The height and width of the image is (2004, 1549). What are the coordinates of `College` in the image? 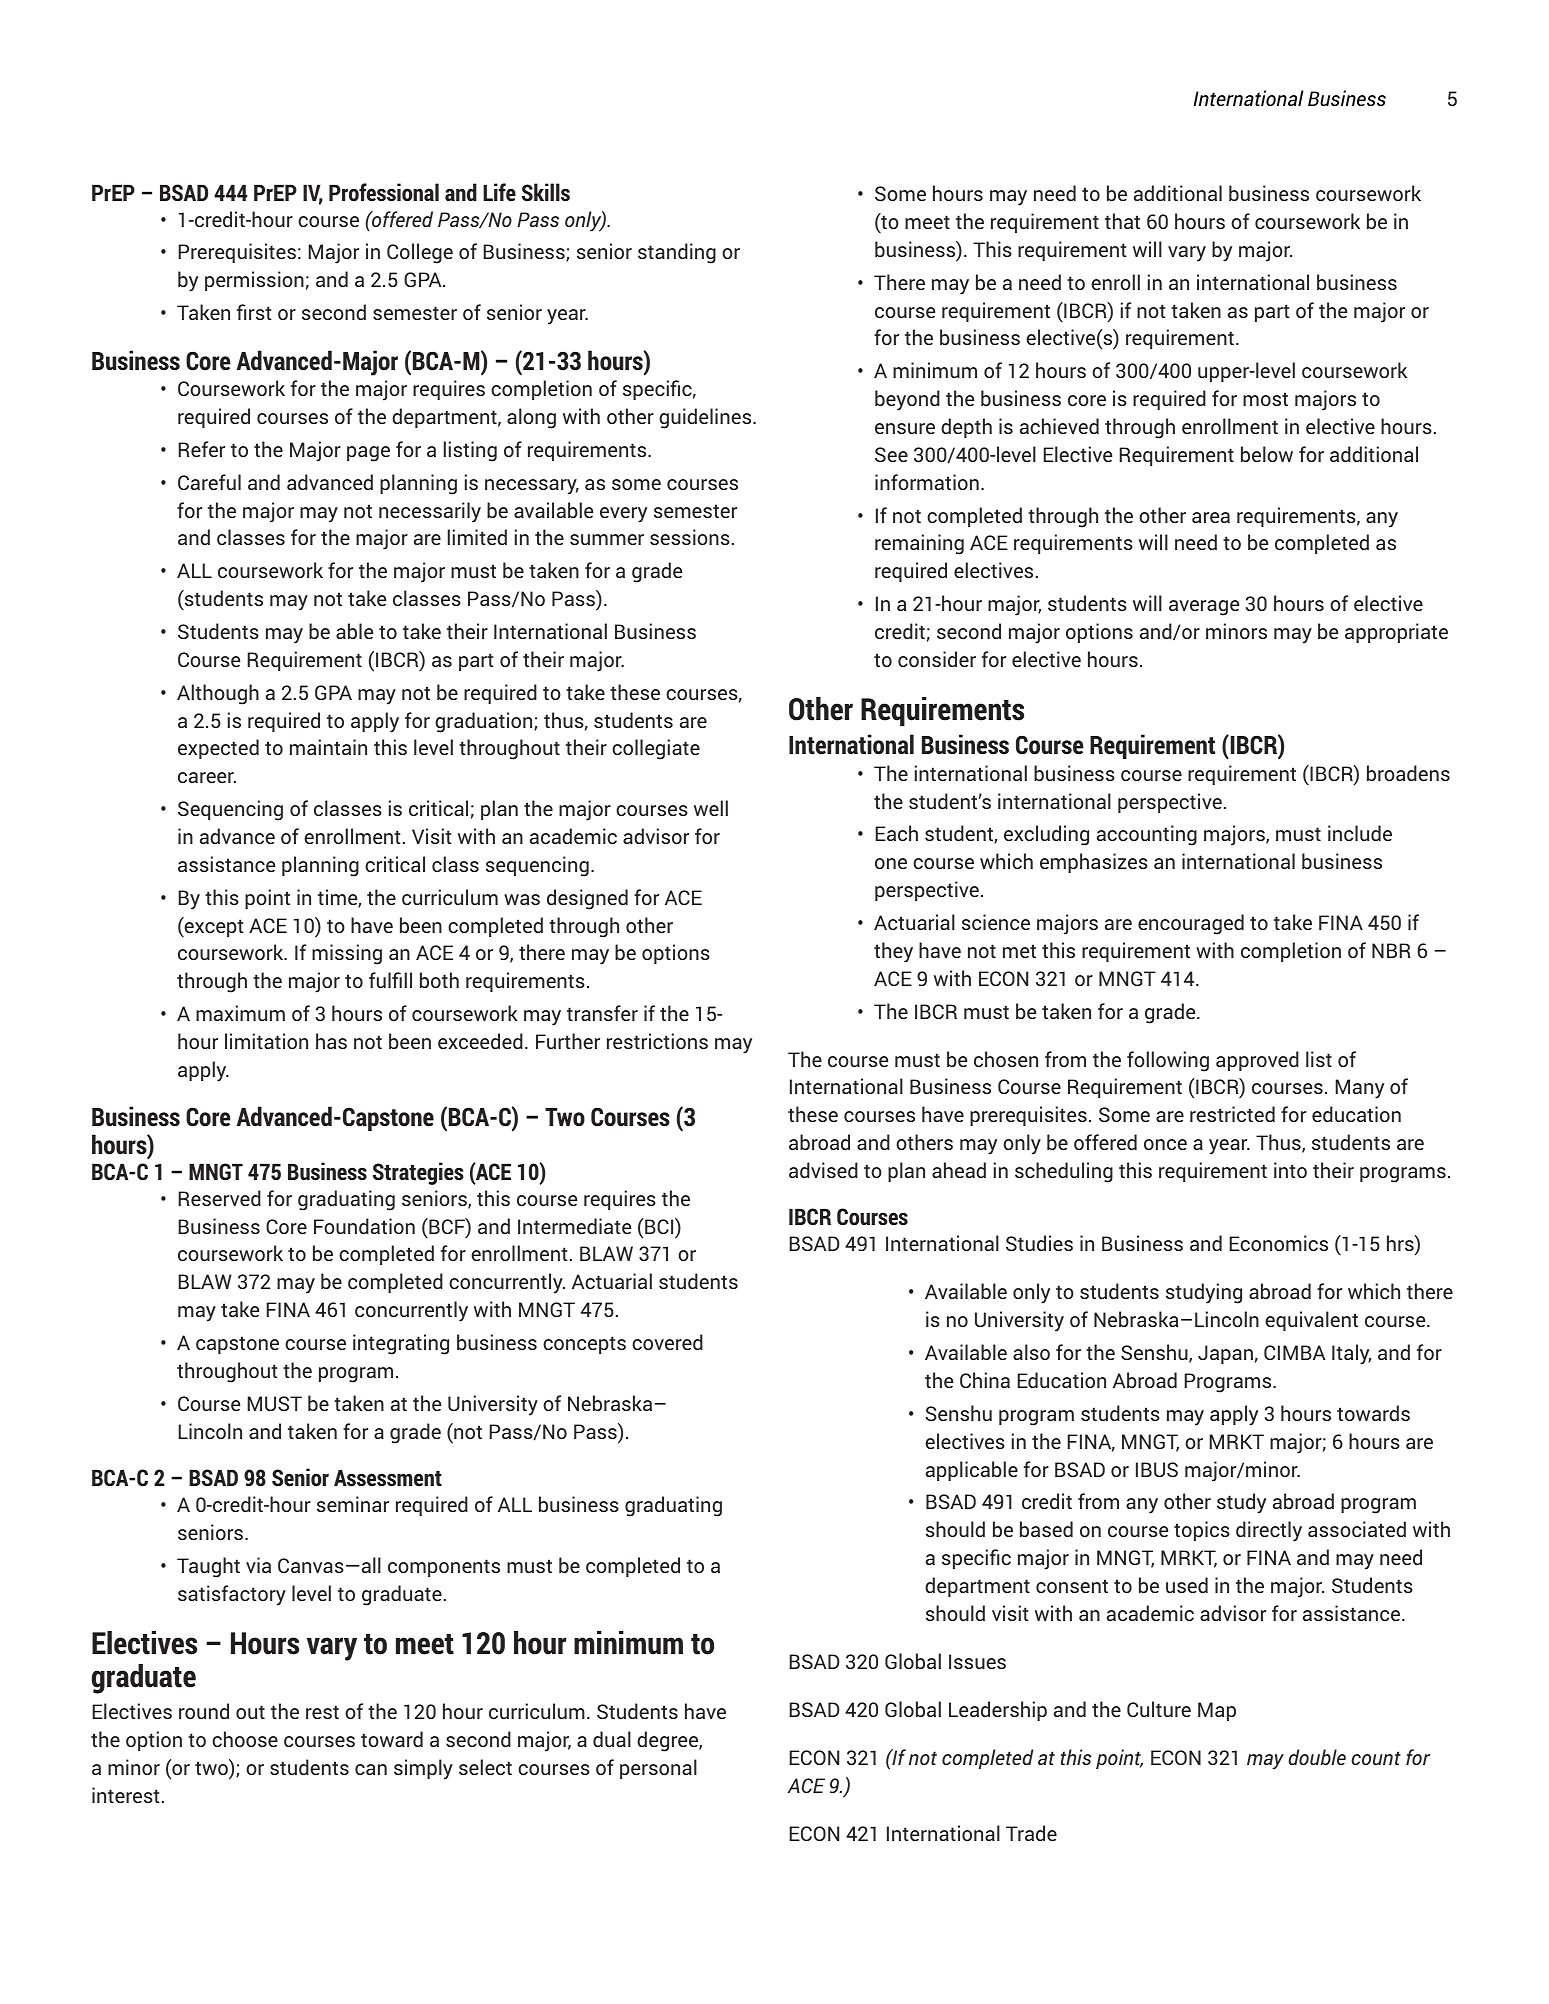 It's located at (420, 253).
